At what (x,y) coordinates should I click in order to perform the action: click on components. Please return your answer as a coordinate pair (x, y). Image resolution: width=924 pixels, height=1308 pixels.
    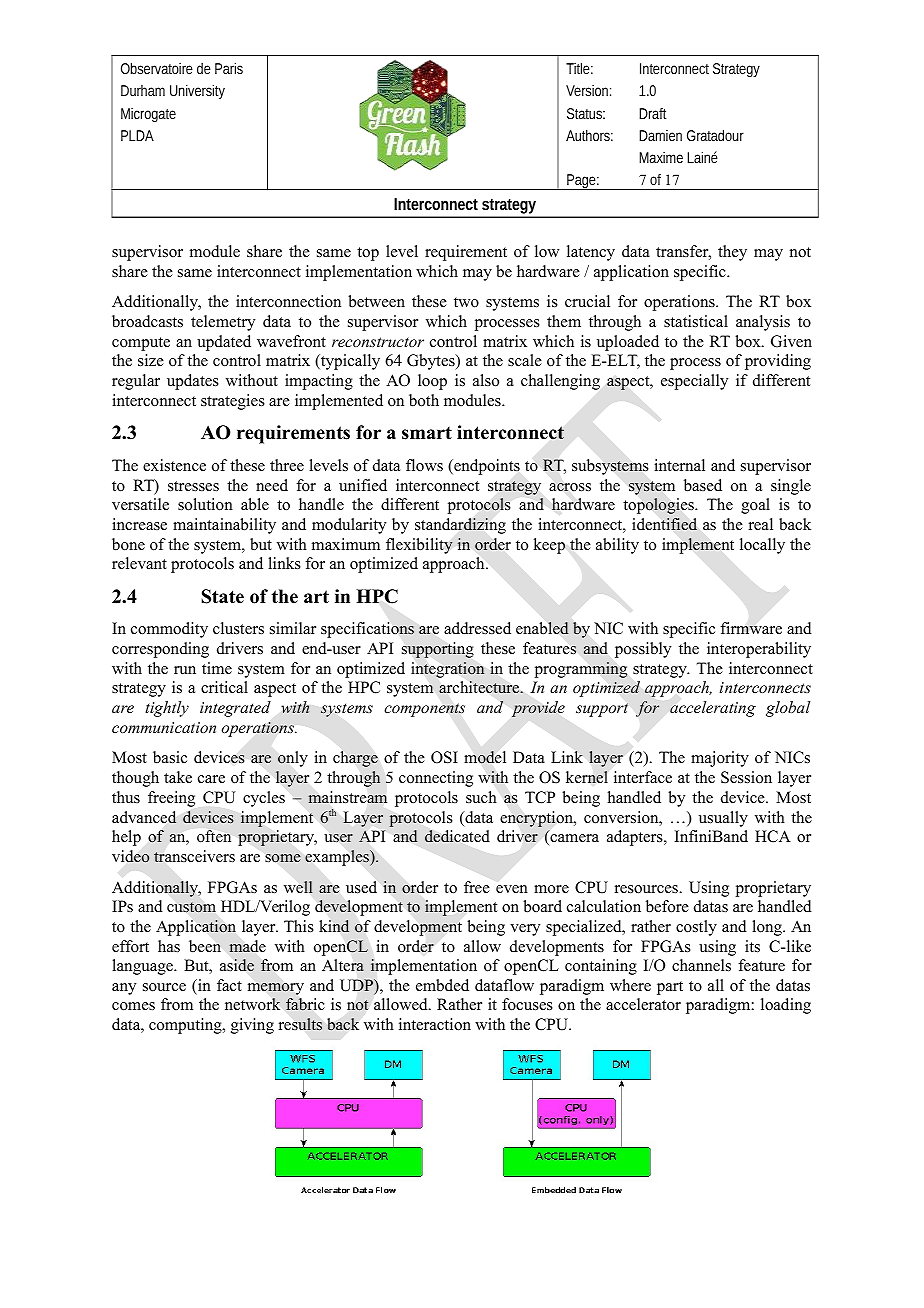
    Looking at the image, I should click on (424, 710).
